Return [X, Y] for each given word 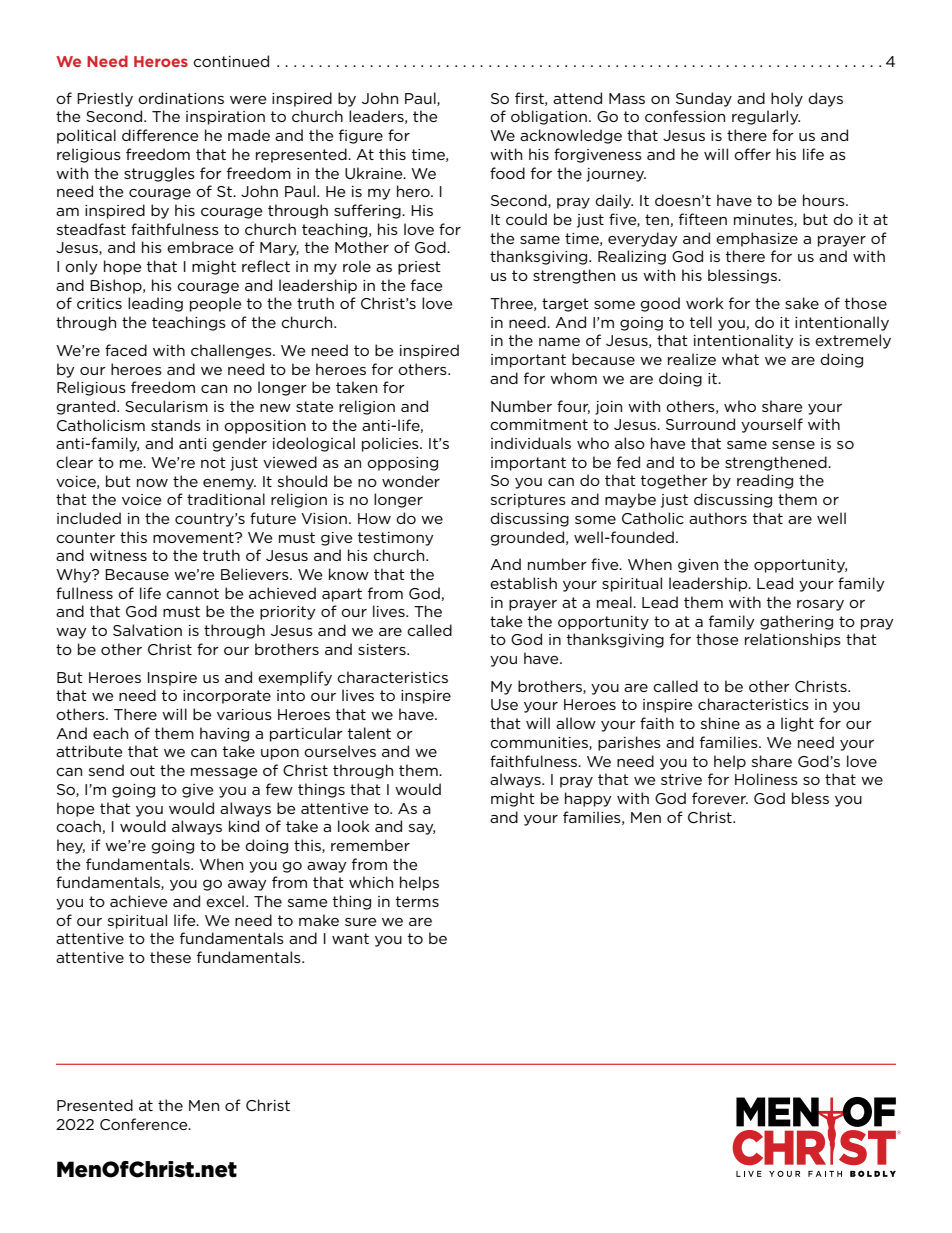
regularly [766, 117]
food [507, 173]
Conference [145, 1124]
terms [417, 901]
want [350, 938]
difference [160, 135]
